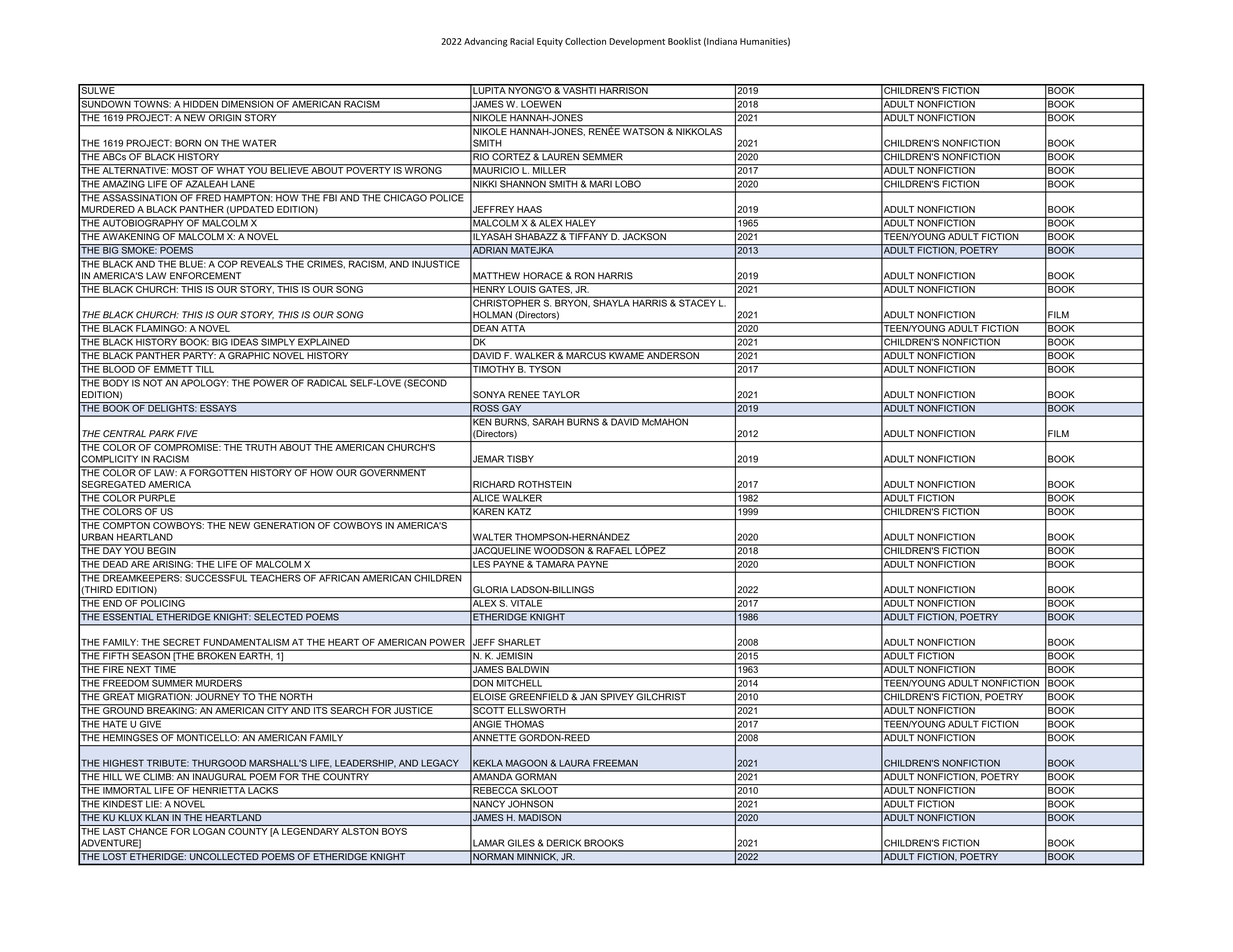 This screenshot has width=1233, height=952. Describe the element at coordinates (486, 42) in the screenshot. I see `Advancing` at that location.
